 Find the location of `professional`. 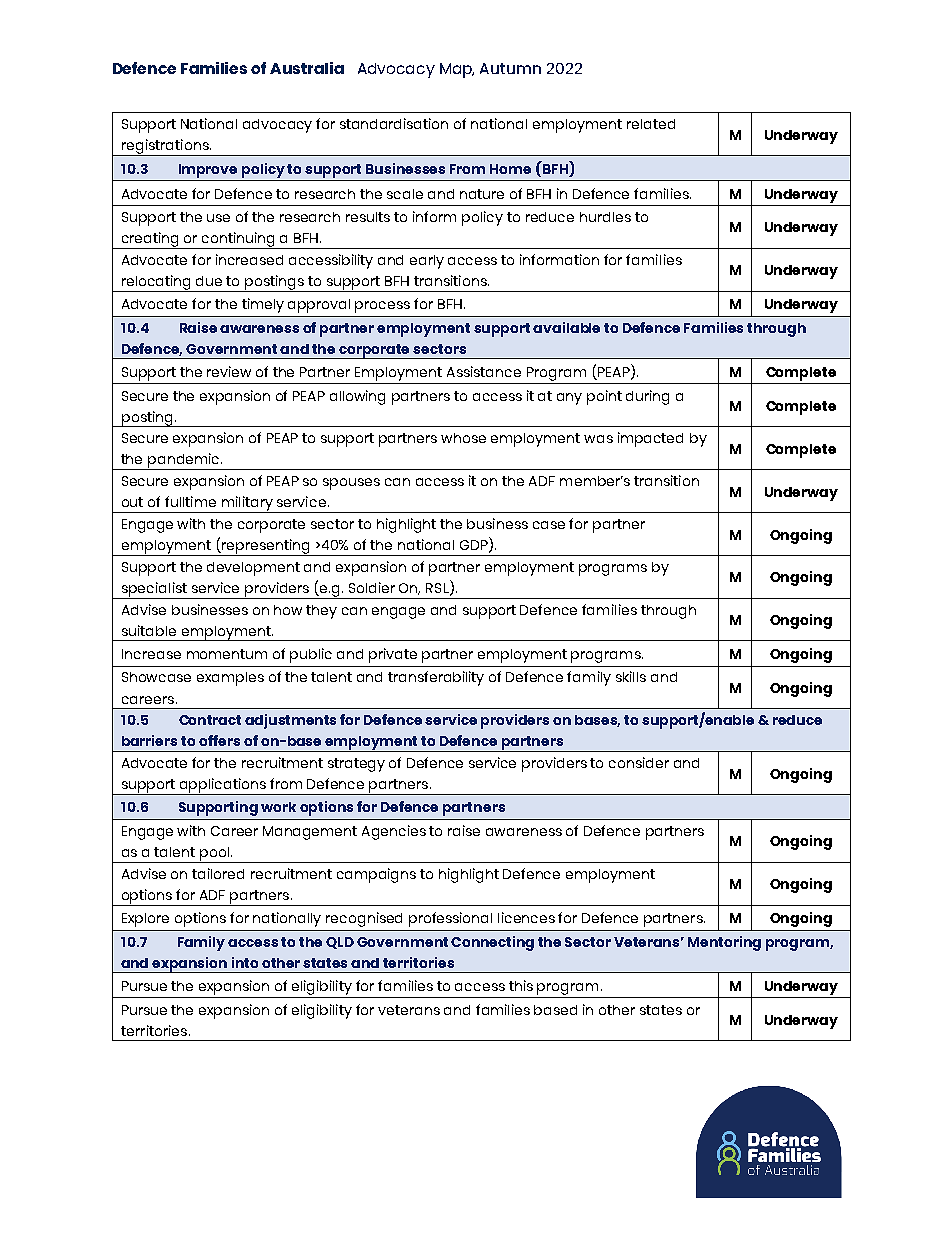

professional is located at coordinates (450, 919).
